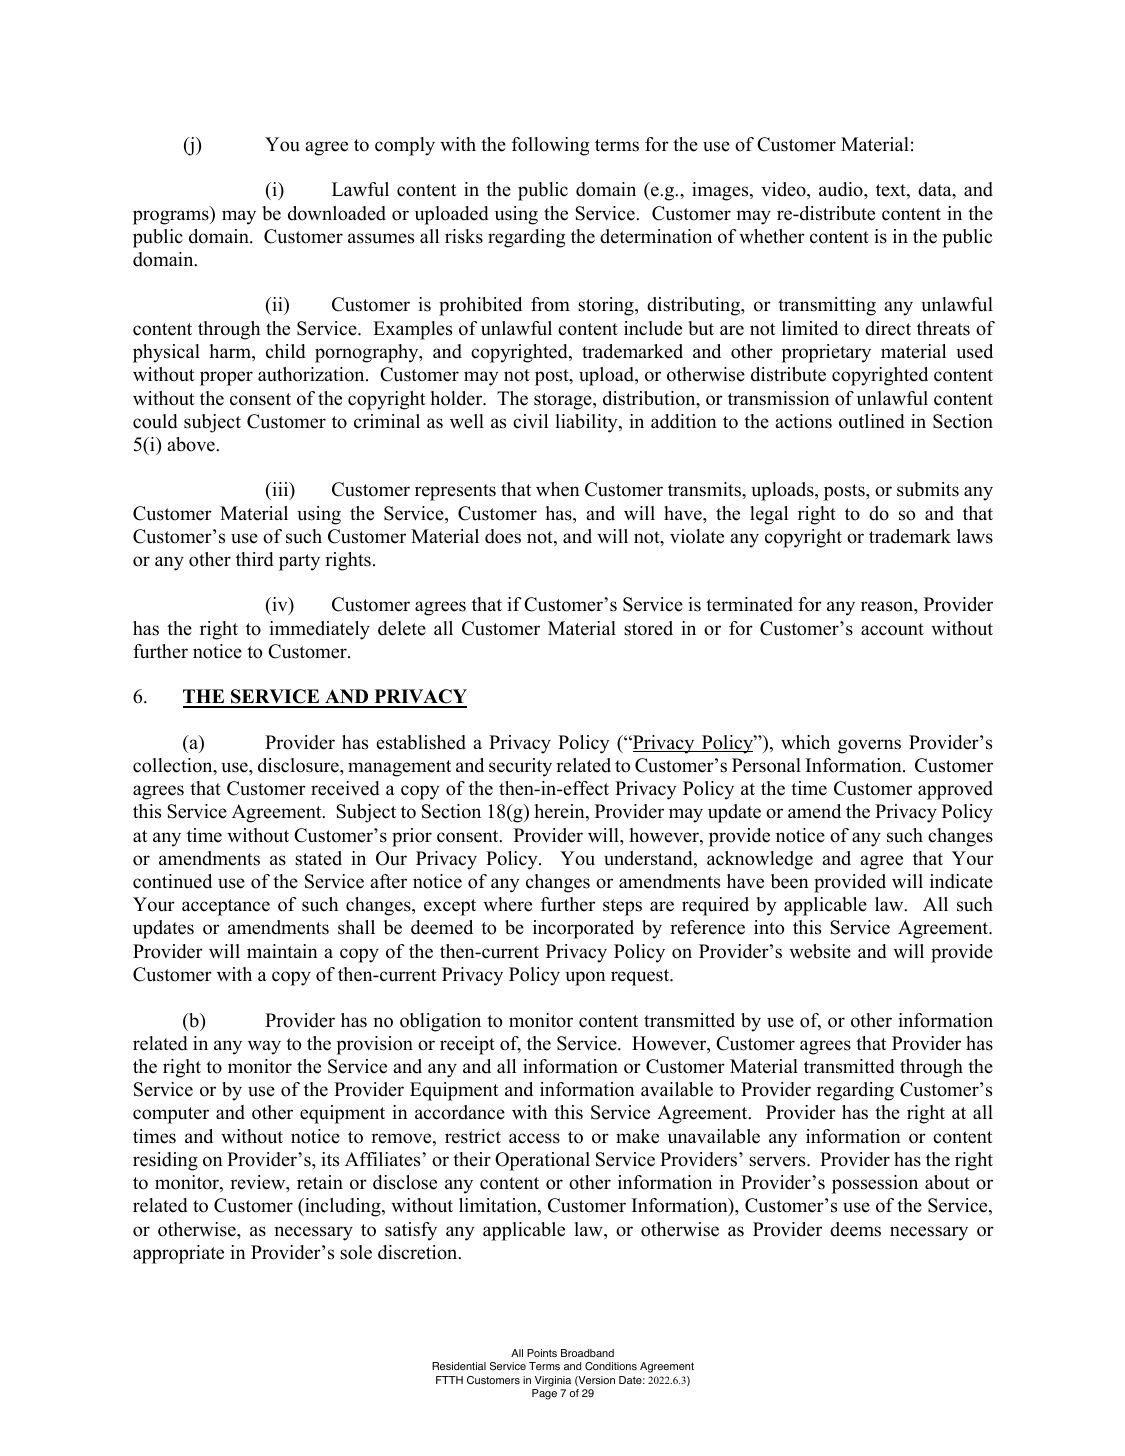 This page has width=1125, height=1456. I want to click on Broadband, so click(587, 1353).
